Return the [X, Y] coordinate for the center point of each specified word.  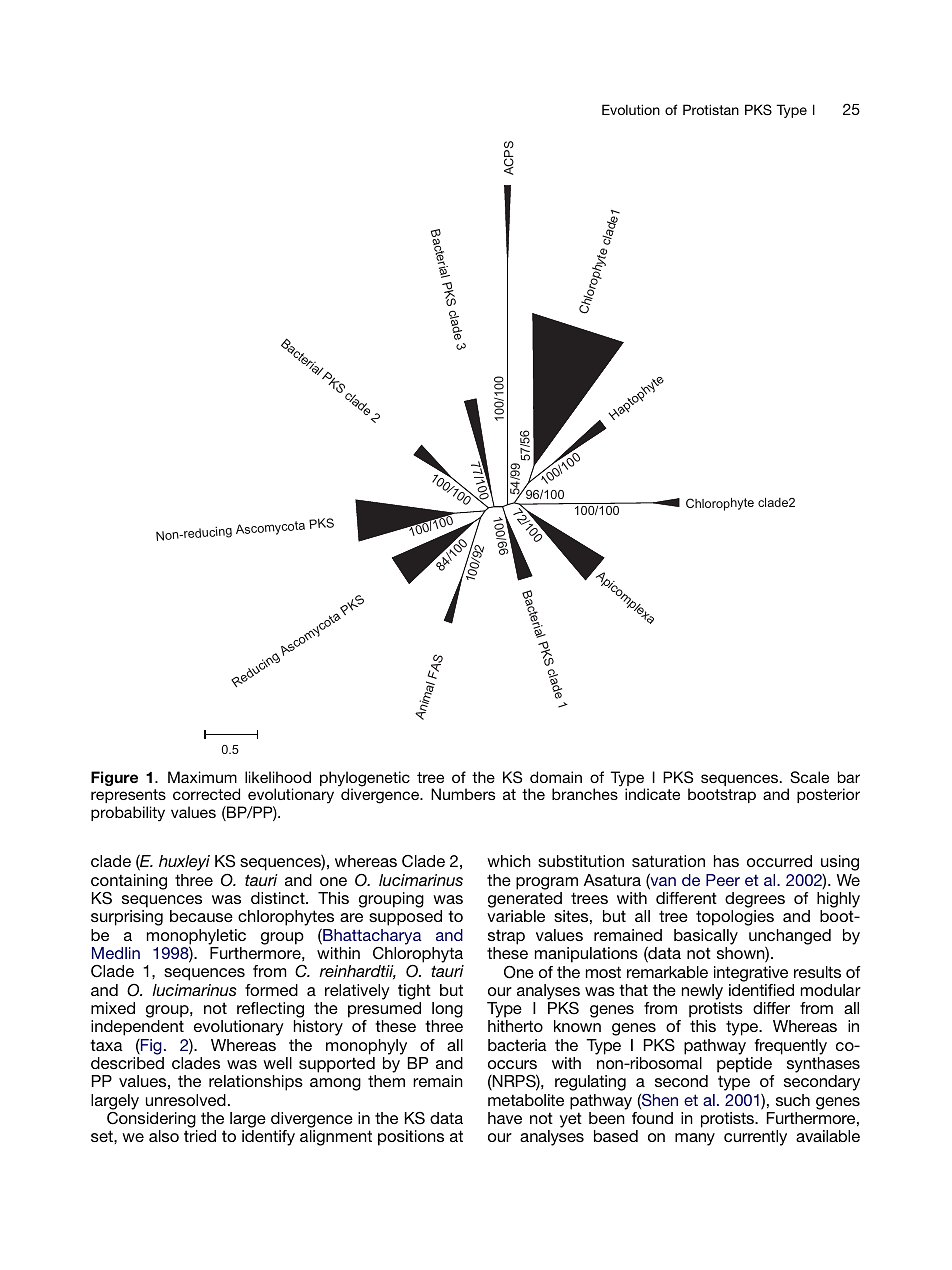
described [127, 1063]
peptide [744, 1065]
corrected [206, 794]
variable [516, 916]
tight [414, 992]
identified [761, 990]
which [509, 861]
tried [200, 1136]
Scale [809, 777]
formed [271, 990]
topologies [735, 918]
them [386, 1081]
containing [129, 882]
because [201, 916]
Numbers [463, 794]
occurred [779, 861]
